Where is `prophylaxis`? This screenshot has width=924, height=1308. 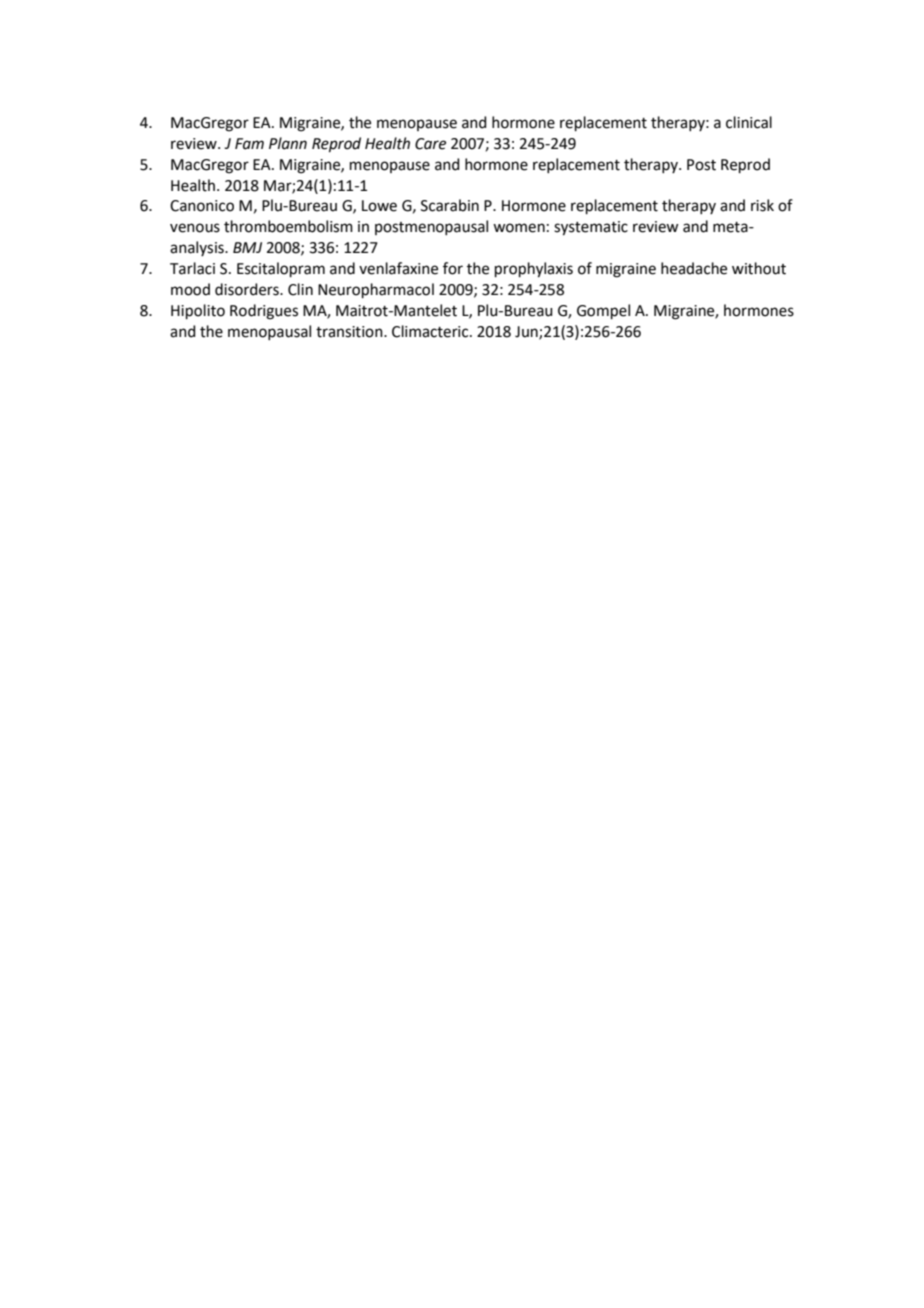 prophylaxis is located at coordinates (534, 270).
